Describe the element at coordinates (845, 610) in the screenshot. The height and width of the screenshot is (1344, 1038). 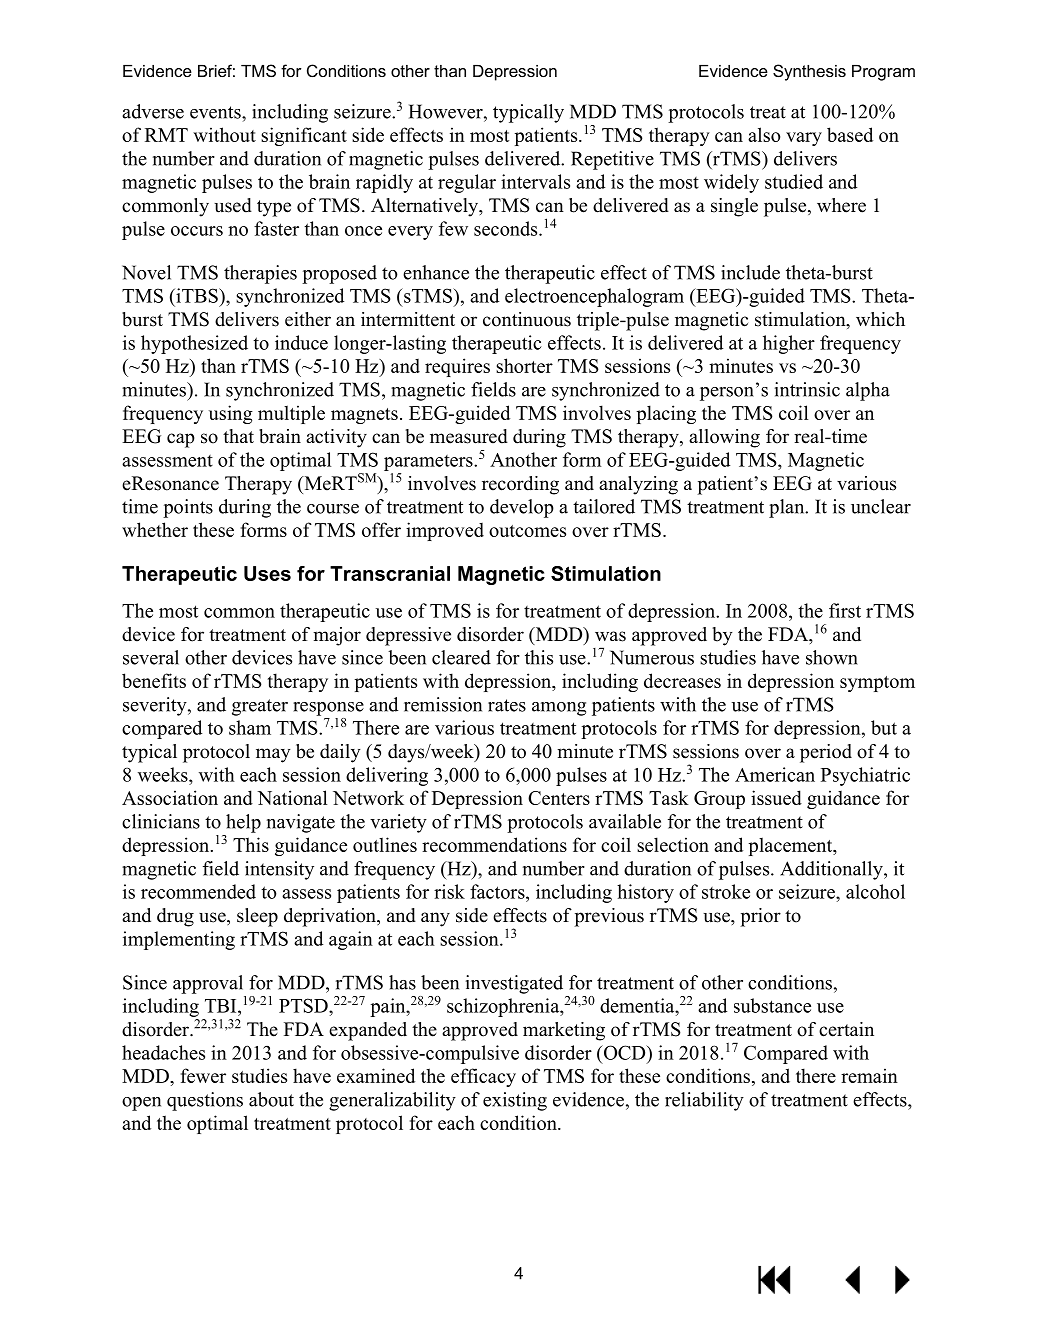
I see `first` at that location.
